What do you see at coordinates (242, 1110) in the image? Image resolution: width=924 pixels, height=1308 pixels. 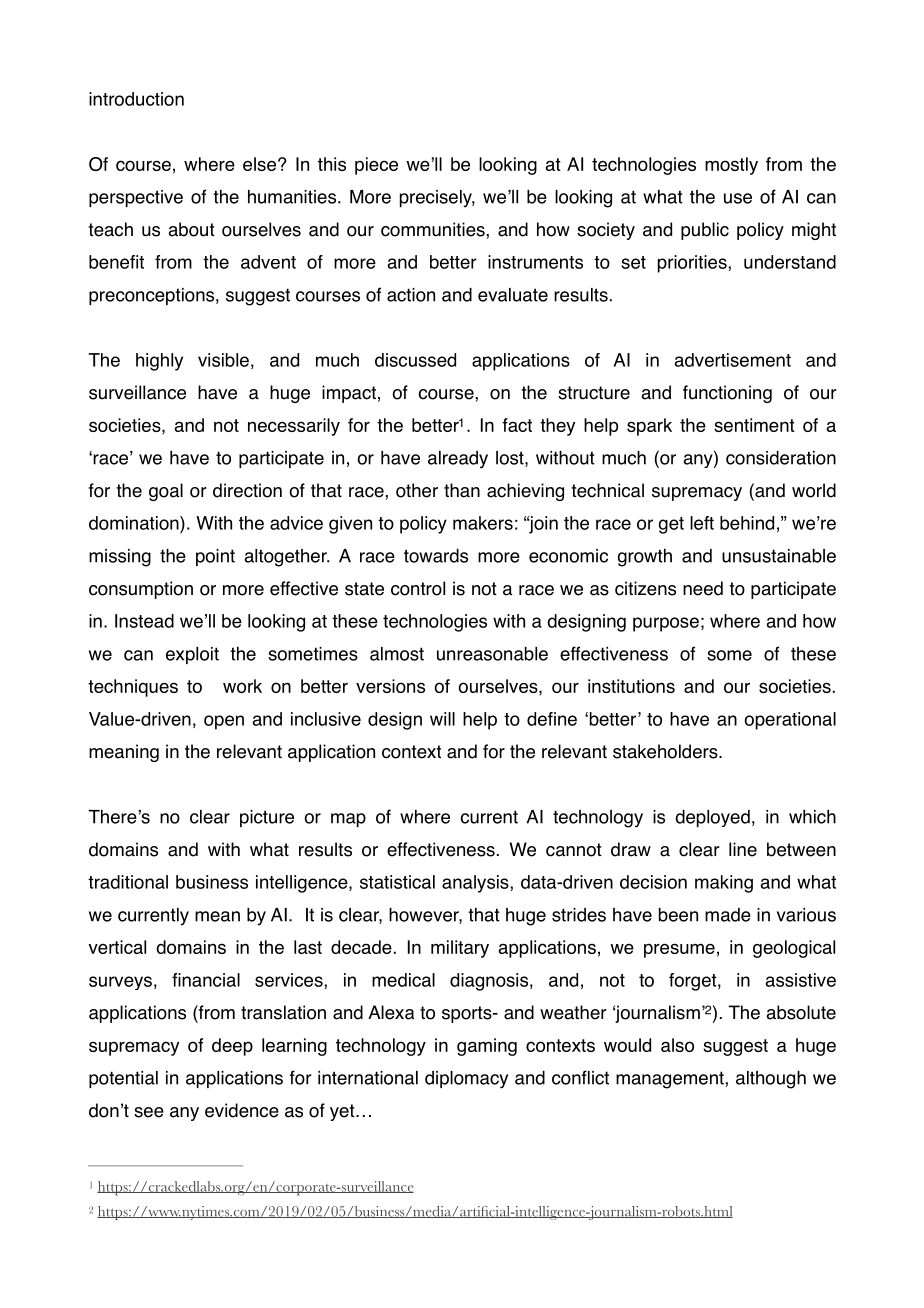 I see `evidence` at bounding box center [242, 1110].
